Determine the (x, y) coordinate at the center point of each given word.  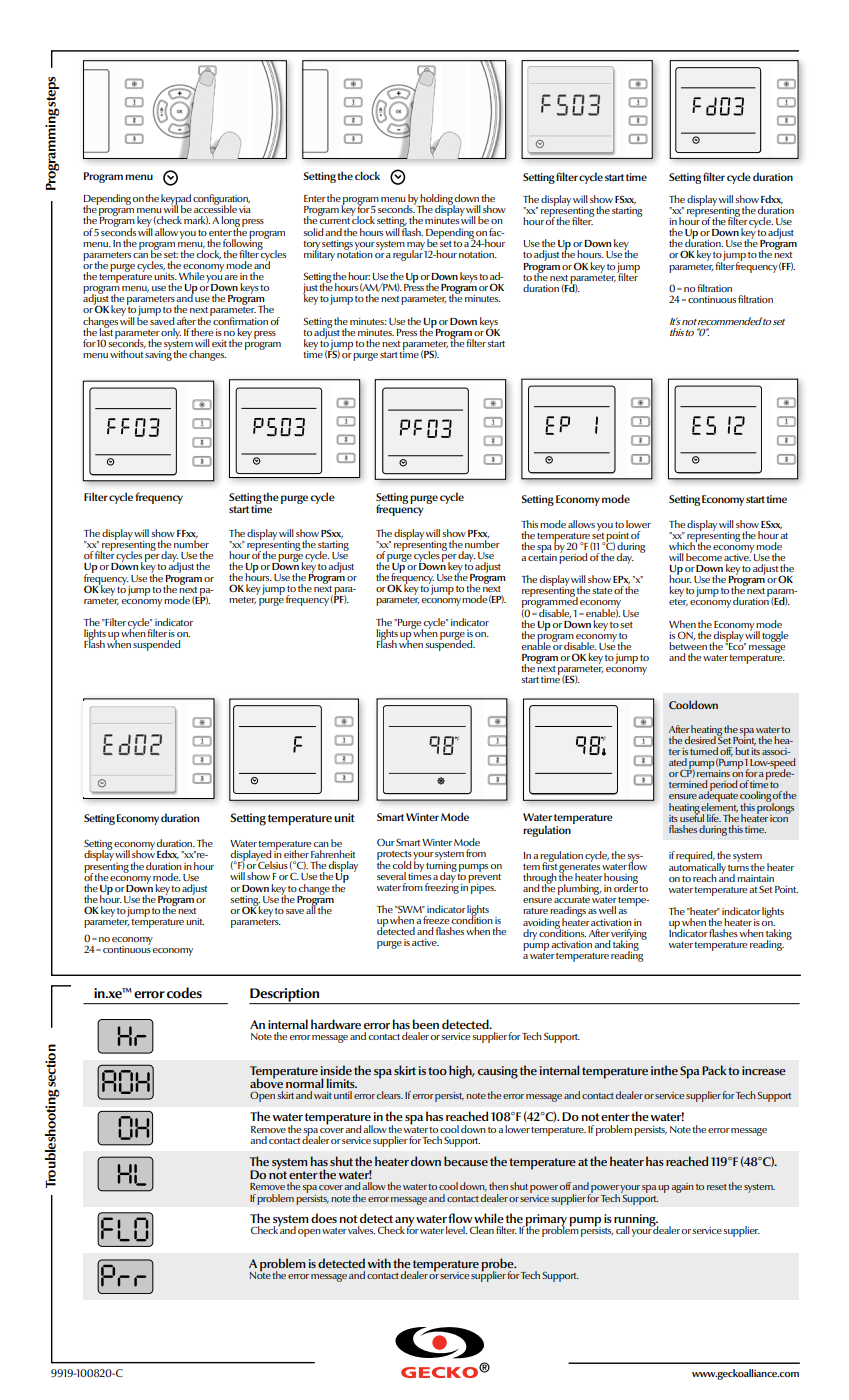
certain (542, 556)
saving (158, 354)
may (417, 247)
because (466, 1161)
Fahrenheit (333, 854)
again (682, 1188)
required (695, 858)
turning (441, 866)
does (324, 1218)
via (245, 209)
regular (408, 254)
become (704, 557)
